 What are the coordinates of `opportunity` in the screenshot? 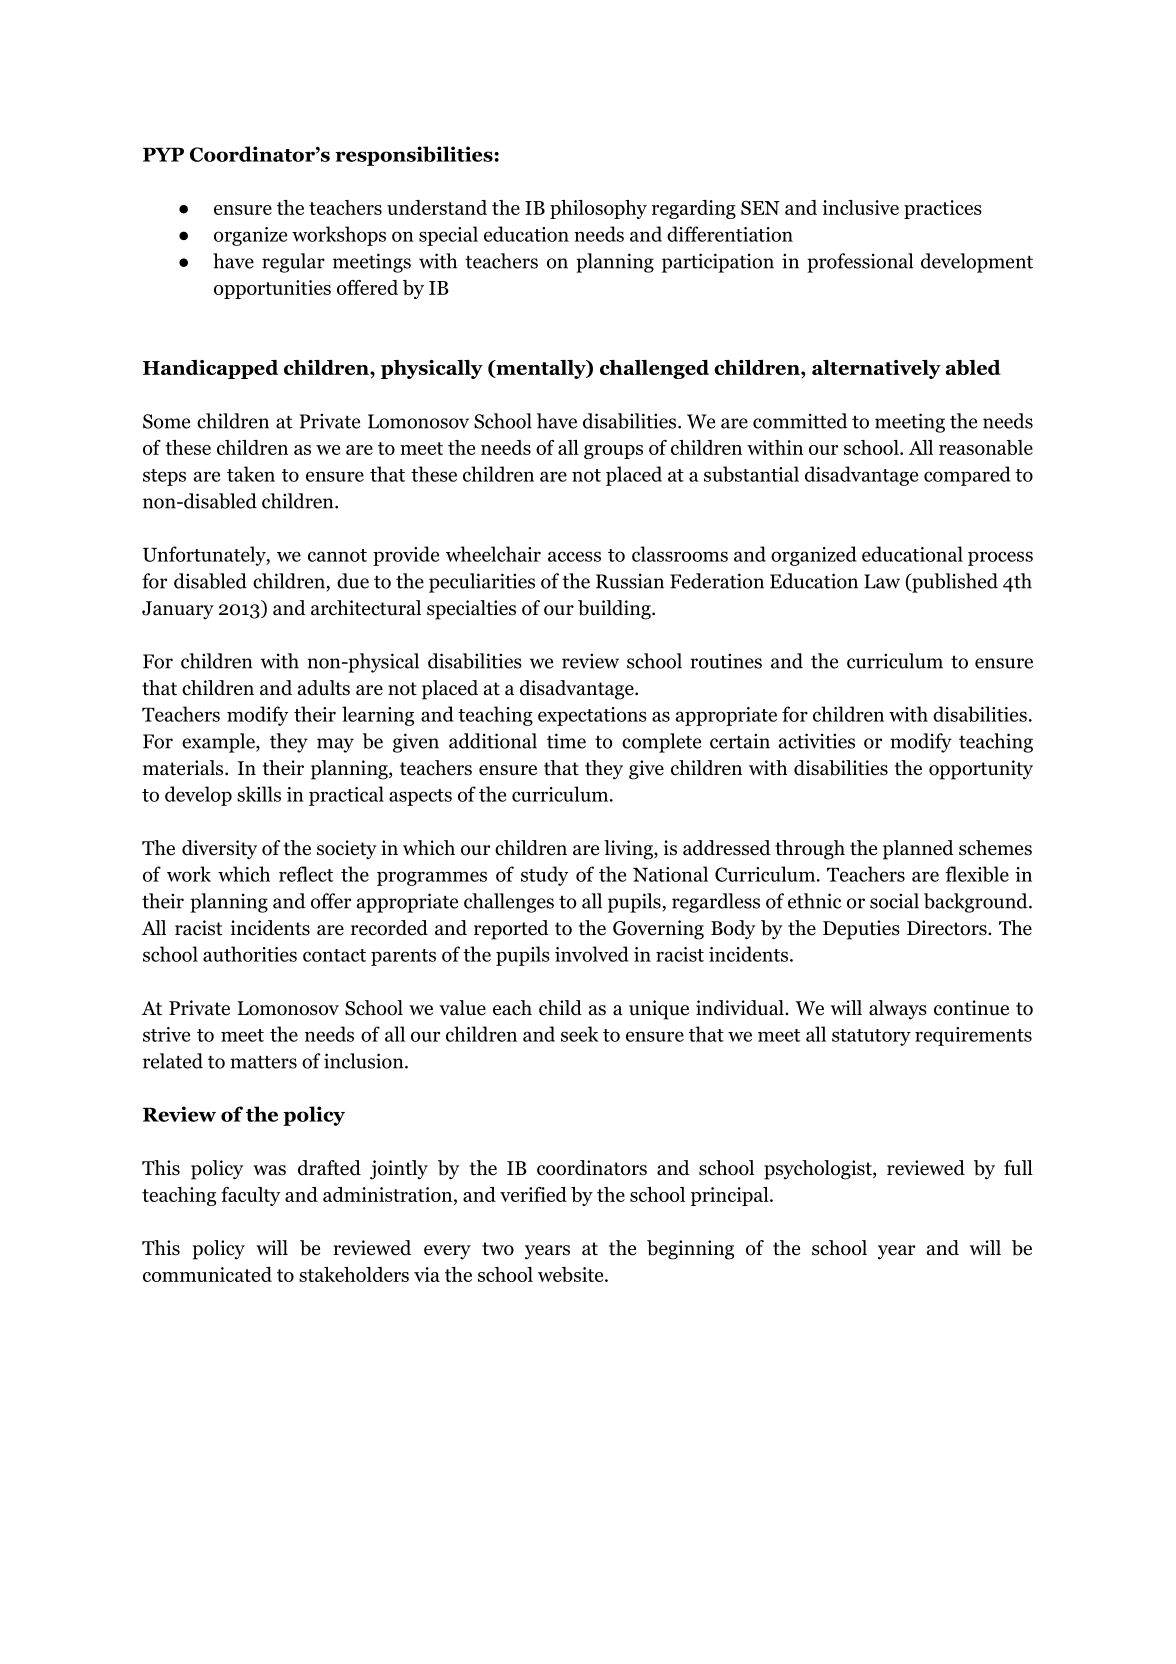 It's located at (981, 770).
